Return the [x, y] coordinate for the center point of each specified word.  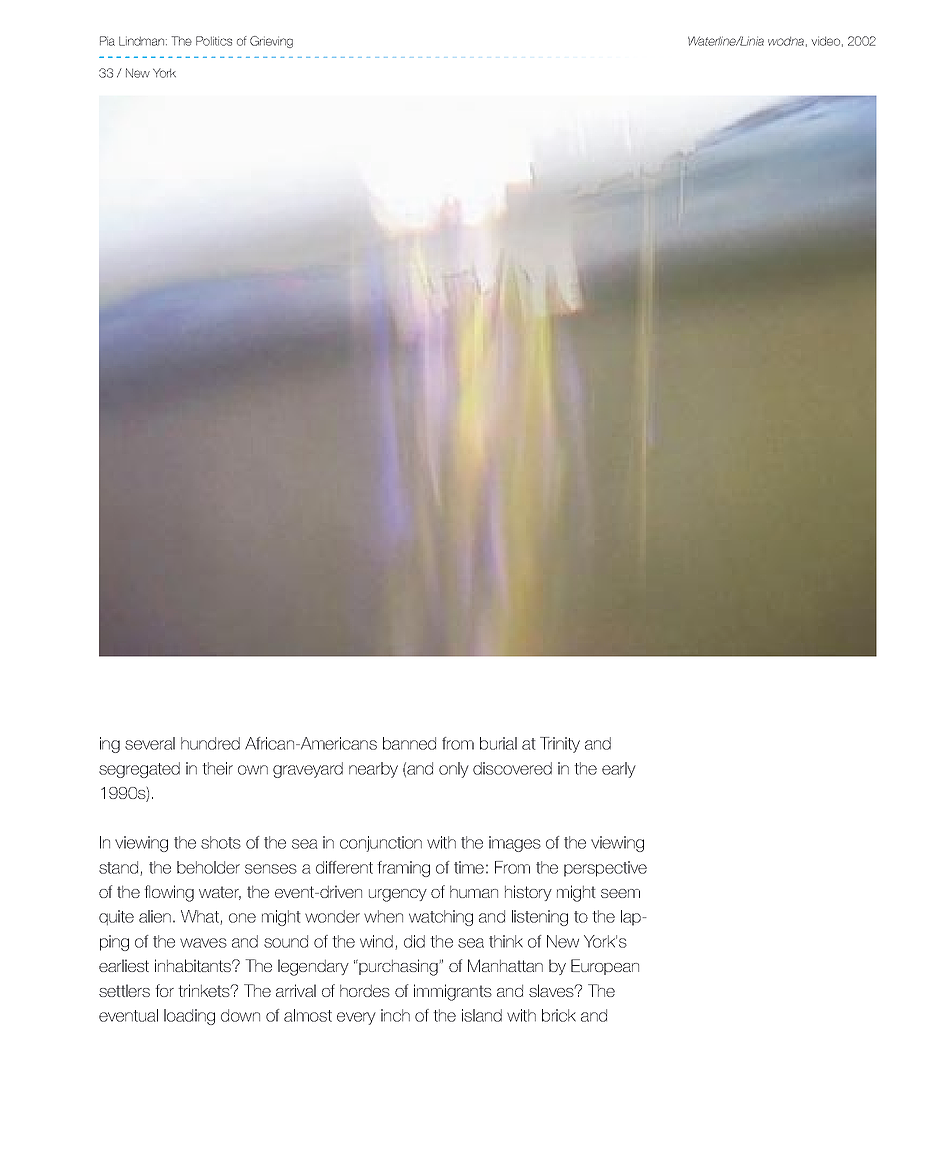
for [165, 990]
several [150, 743]
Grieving [271, 42]
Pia [107, 41]
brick [559, 1015]
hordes [365, 991]
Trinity [560, 745]
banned [409, 743]
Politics [214, 41]
